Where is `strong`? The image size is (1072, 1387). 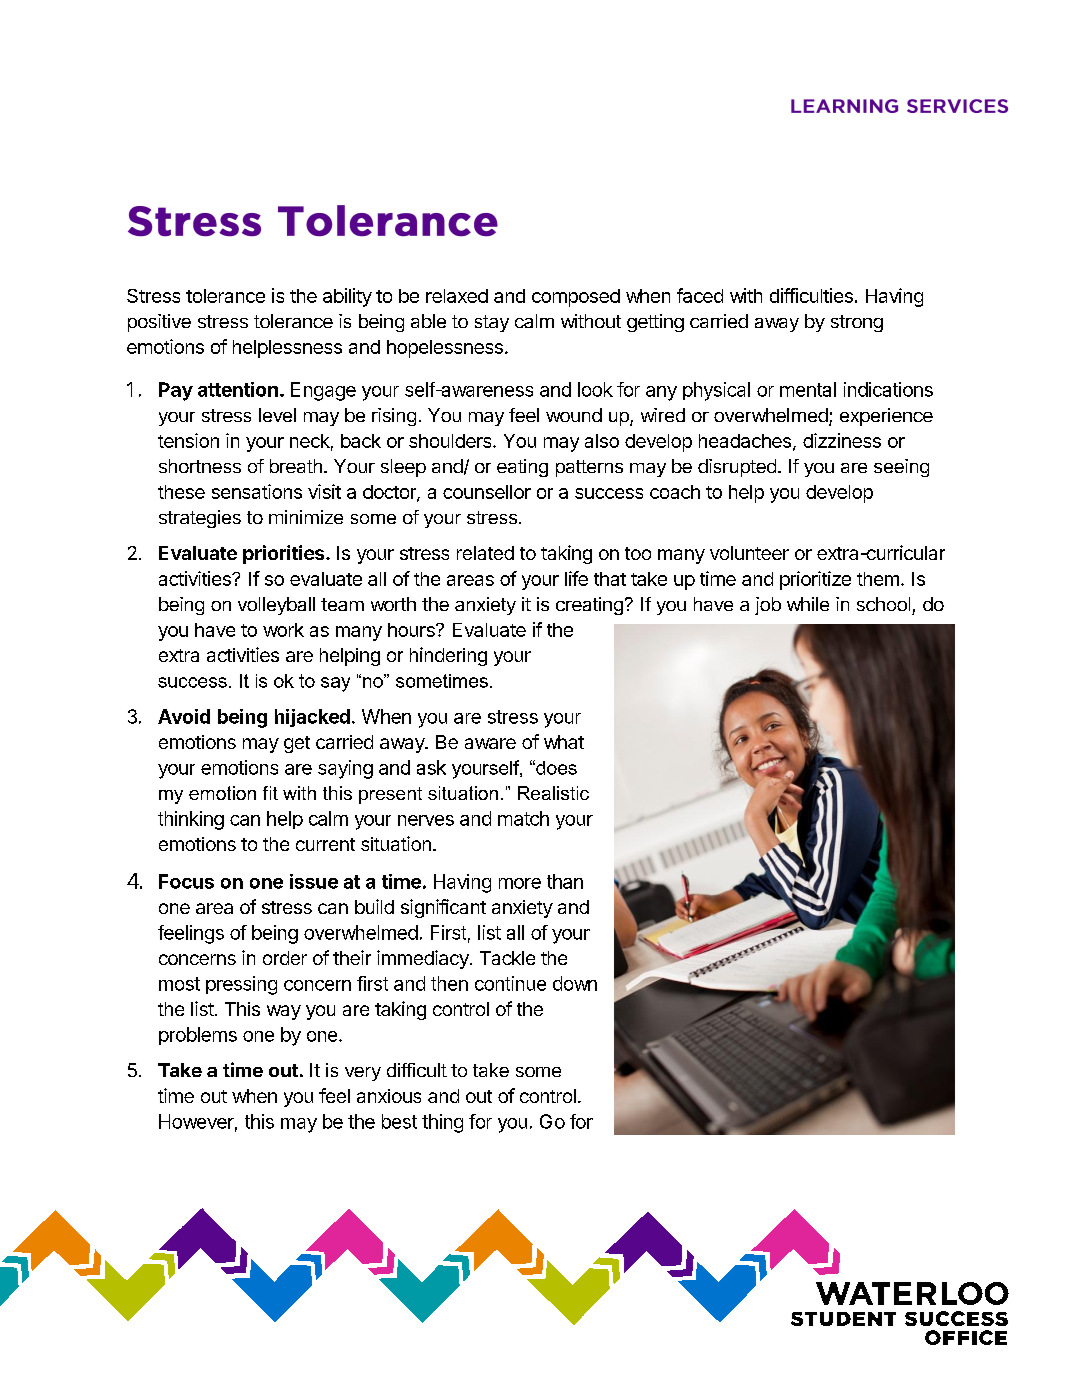 strong is located at coordinates (857, 323).
